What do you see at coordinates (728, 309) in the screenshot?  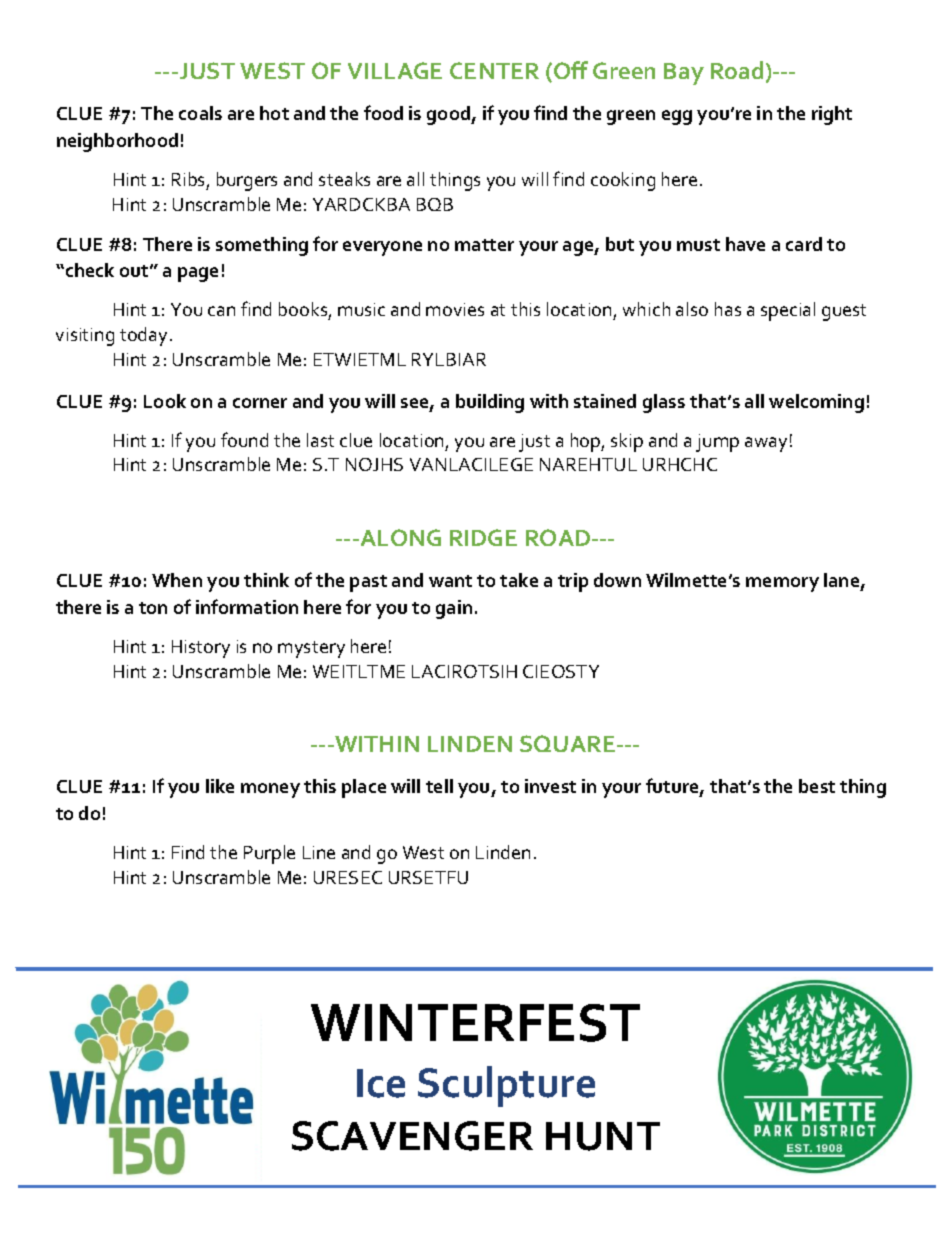 I see `has` at bounding box center [728, 309].
